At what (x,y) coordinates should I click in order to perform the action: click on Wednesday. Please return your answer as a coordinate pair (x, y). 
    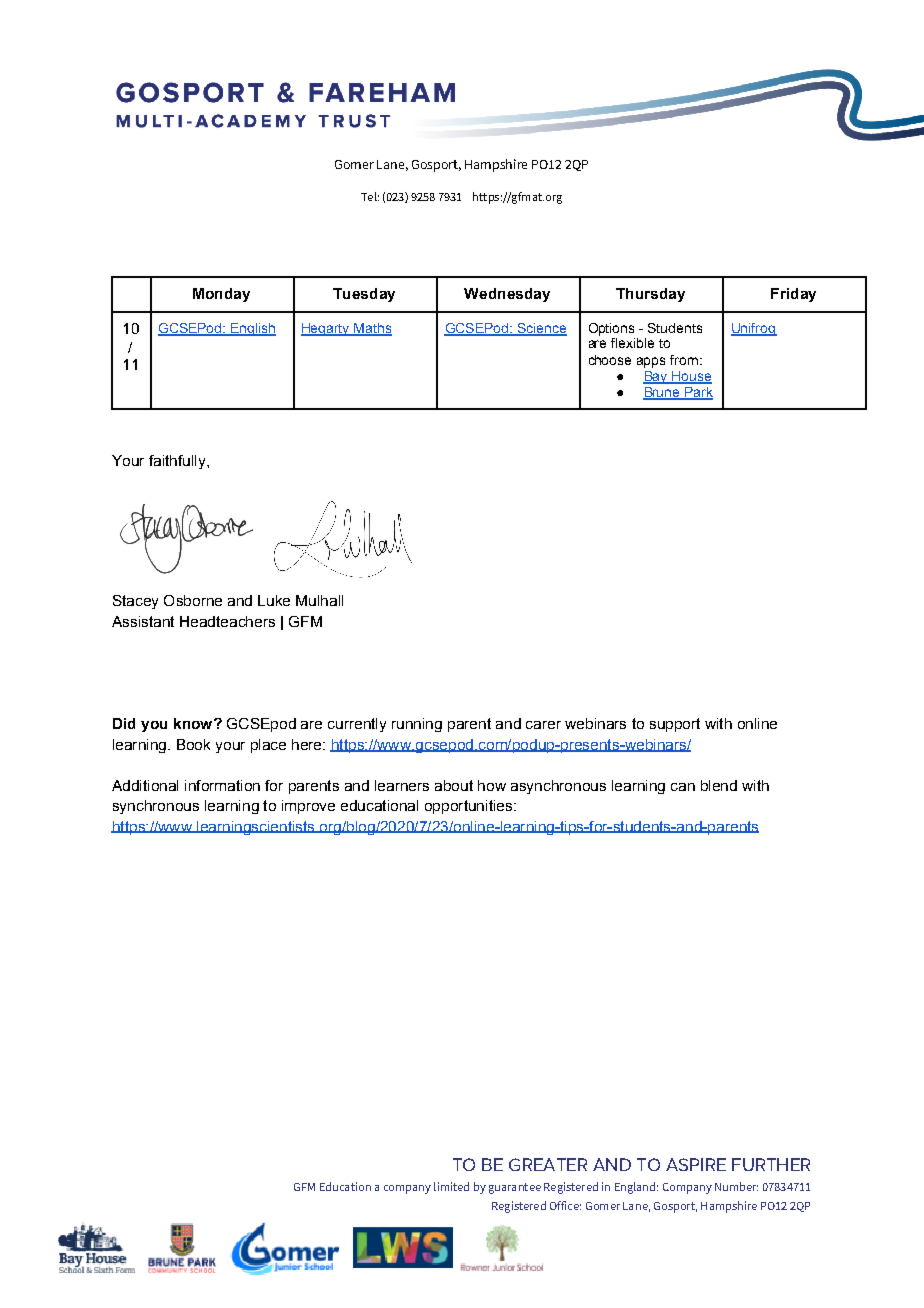
    Looking at the image, I should click on (507, 295).
